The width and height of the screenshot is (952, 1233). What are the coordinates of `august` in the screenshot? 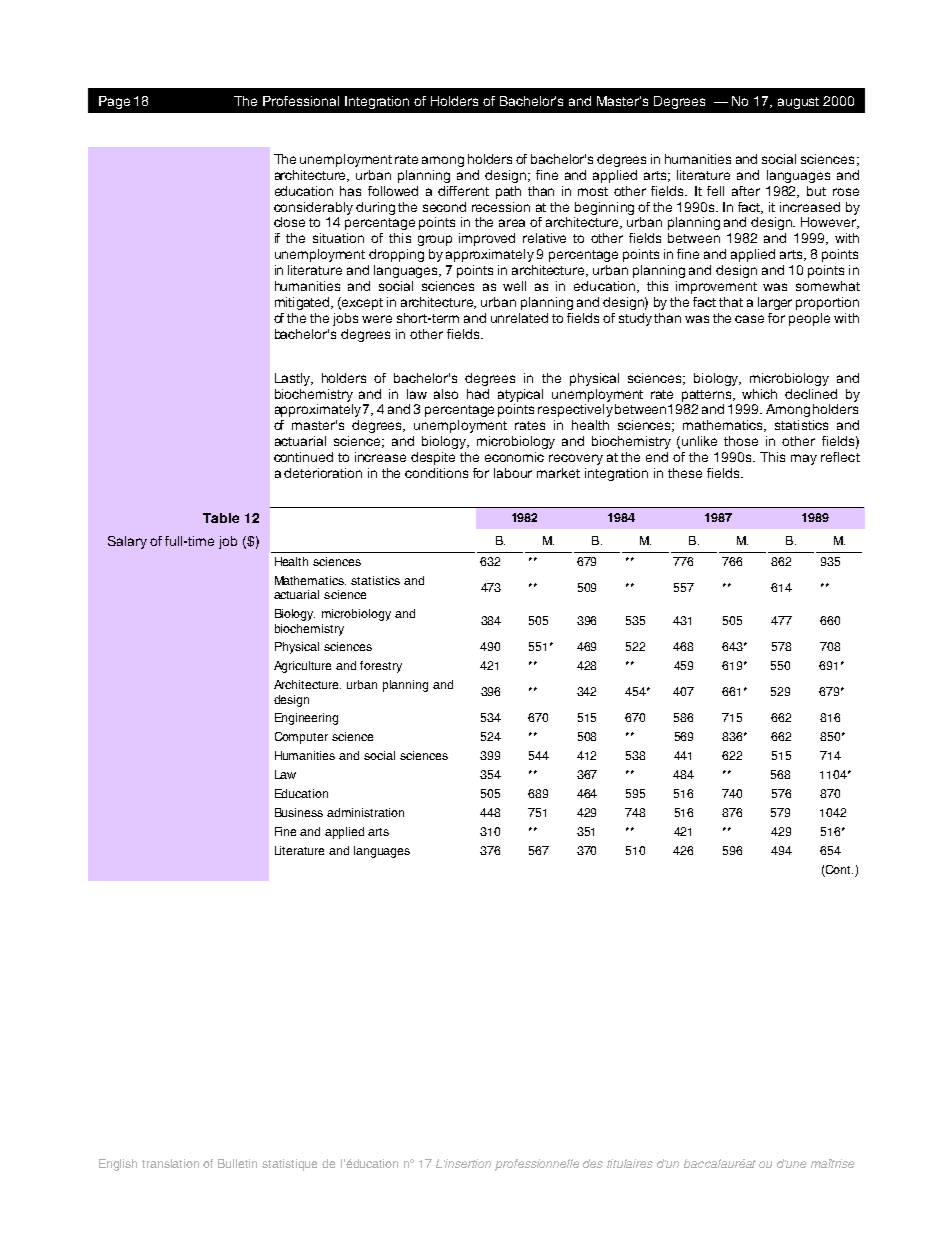 It's located at (798, 103).
